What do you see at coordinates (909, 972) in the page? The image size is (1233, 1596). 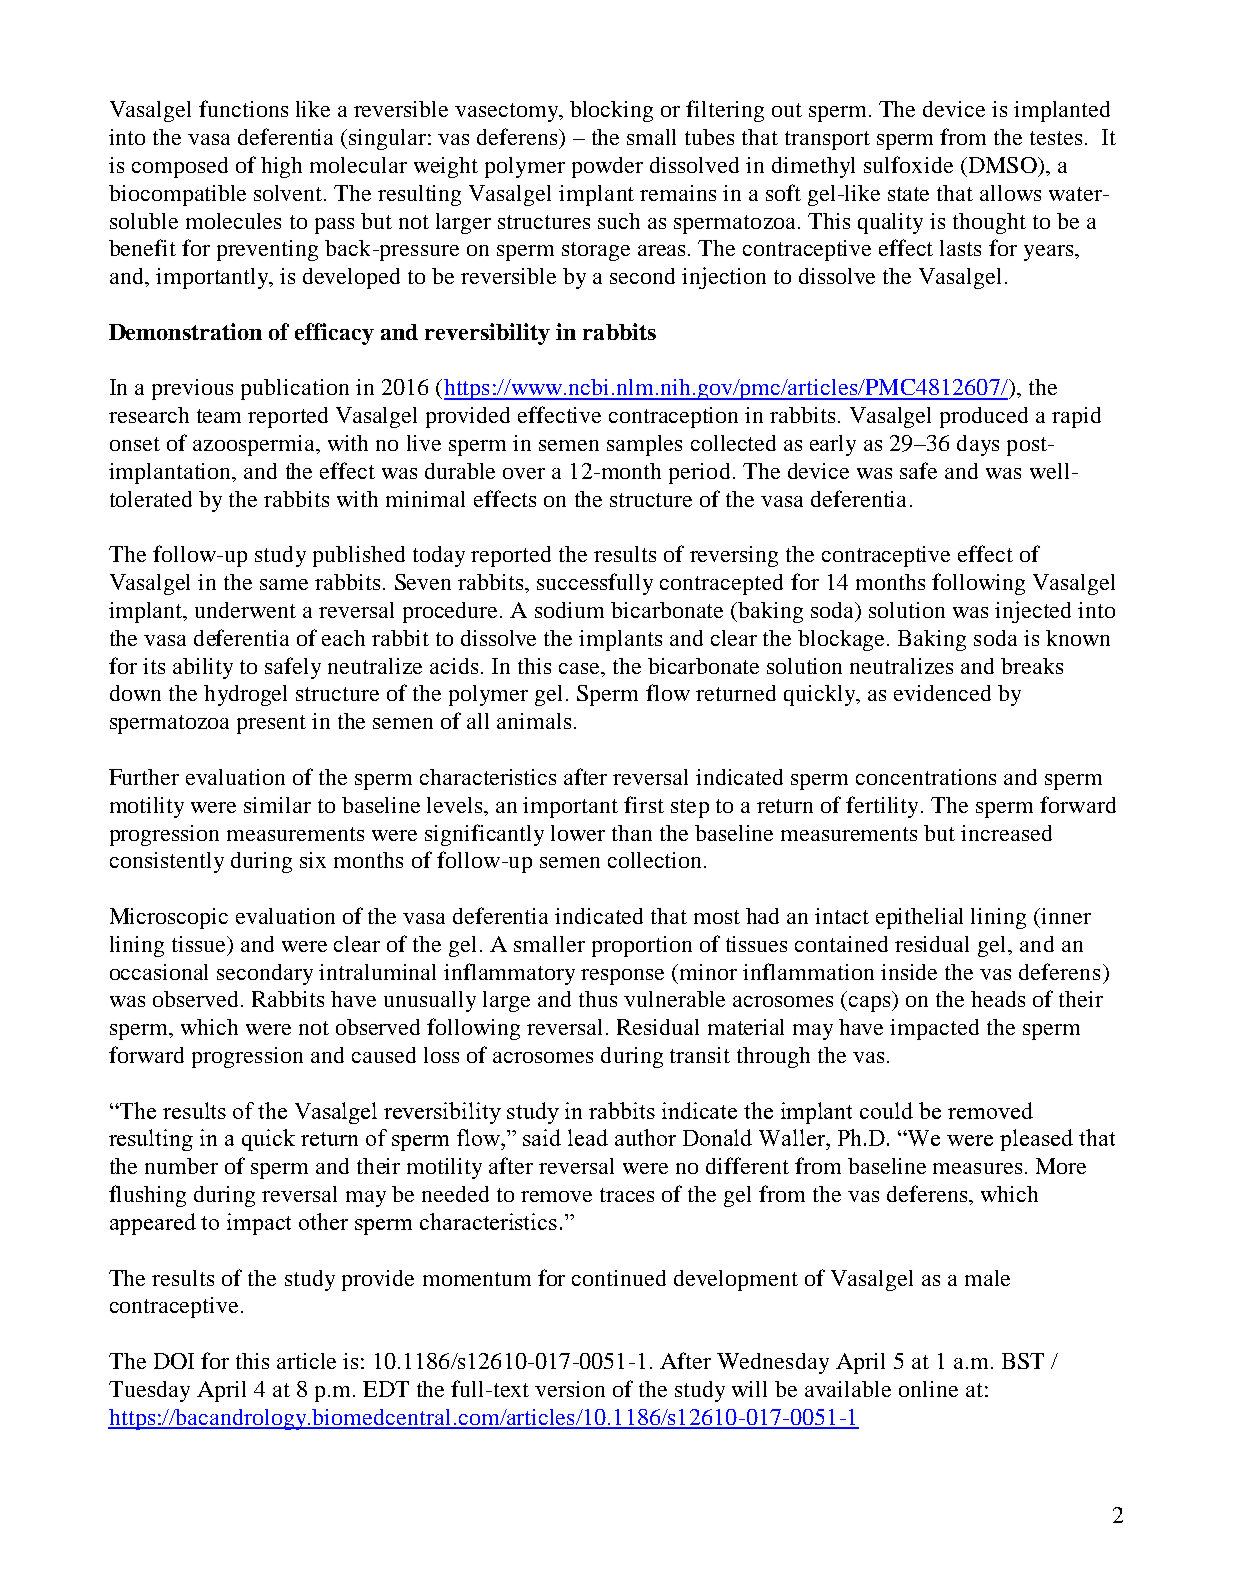 I see `inside` at bounding box center [909, 972].
